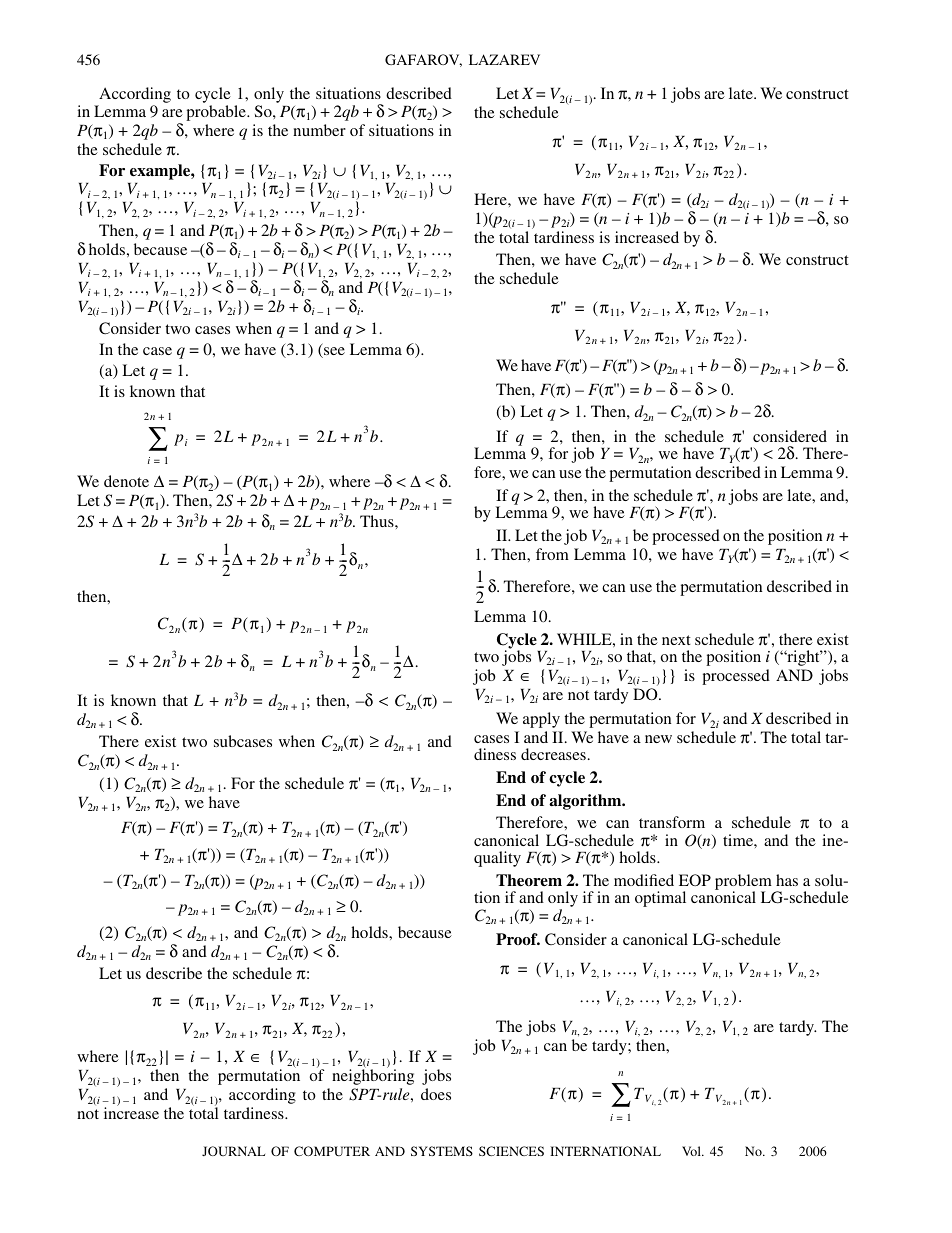 This image has height=1233, width=952. Describe the element at coordinates (126, 481) in the image. I see `denote` at that location.
